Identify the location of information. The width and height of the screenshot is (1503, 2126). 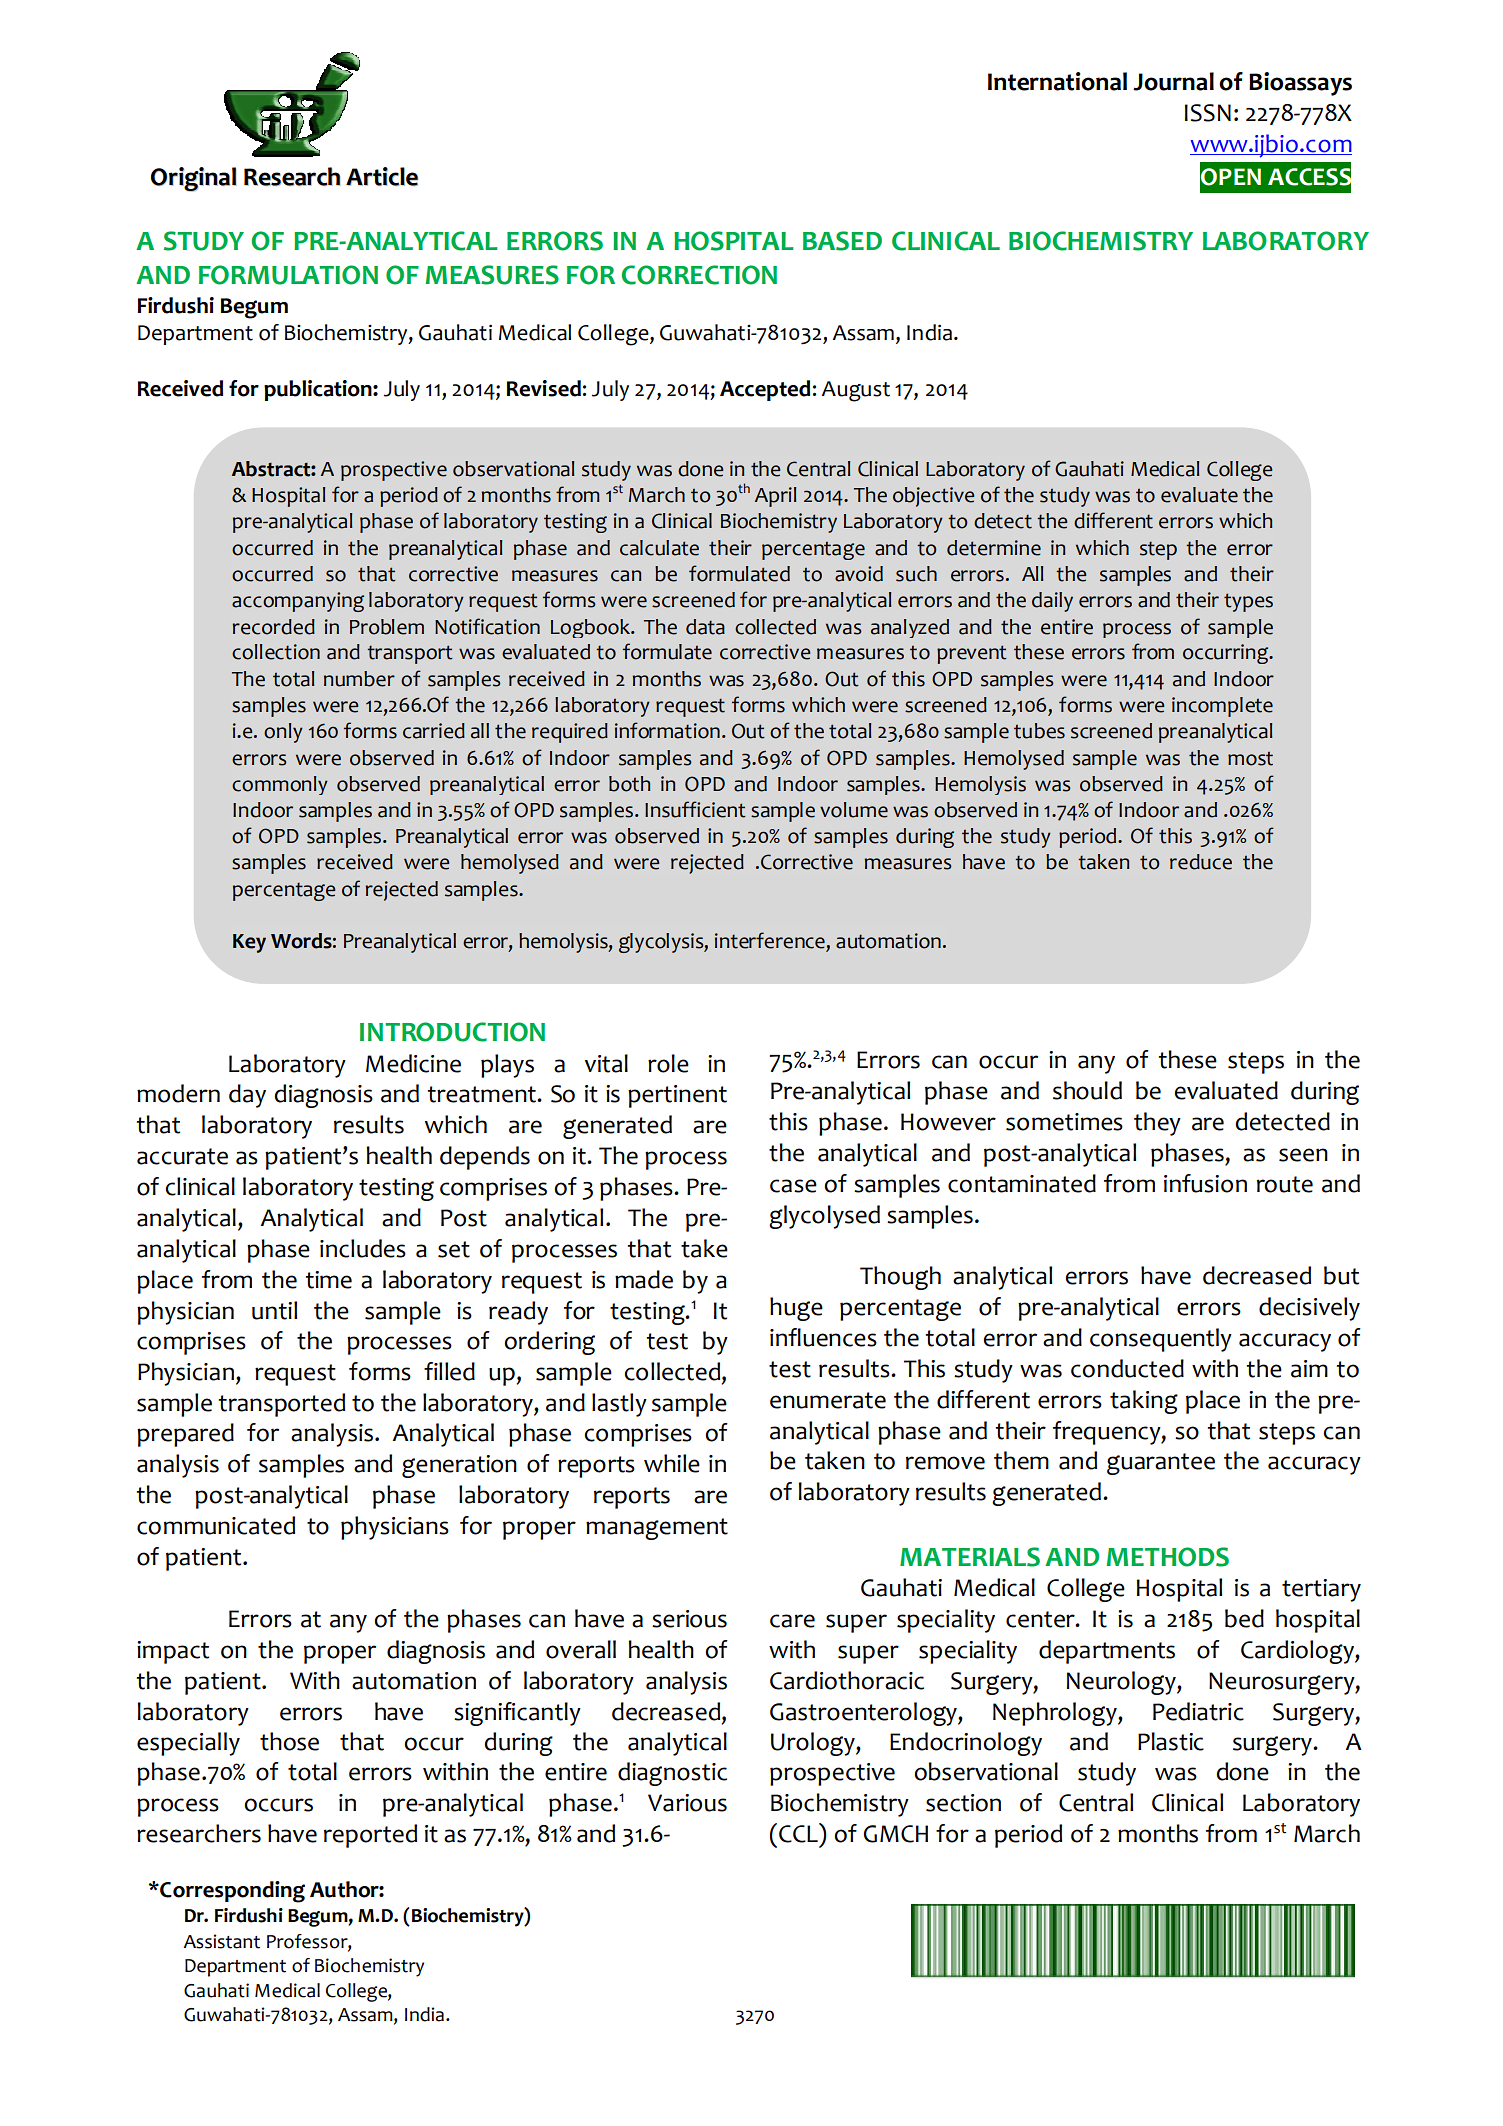
(667, 730).
